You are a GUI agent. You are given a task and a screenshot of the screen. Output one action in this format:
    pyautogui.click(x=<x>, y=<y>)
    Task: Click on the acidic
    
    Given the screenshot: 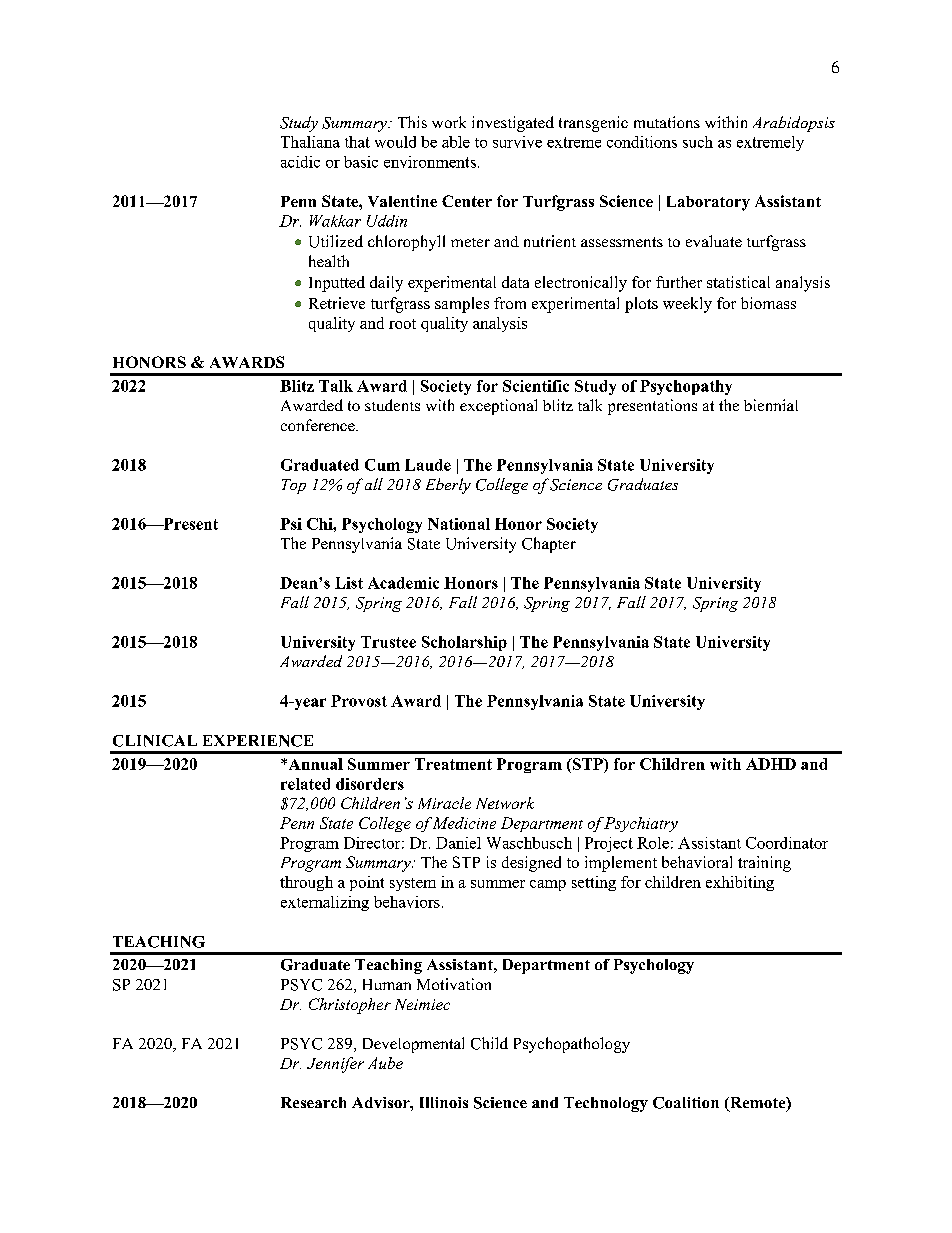 What is the action you would take?
    pyautogui.click(x=300, y=162)
